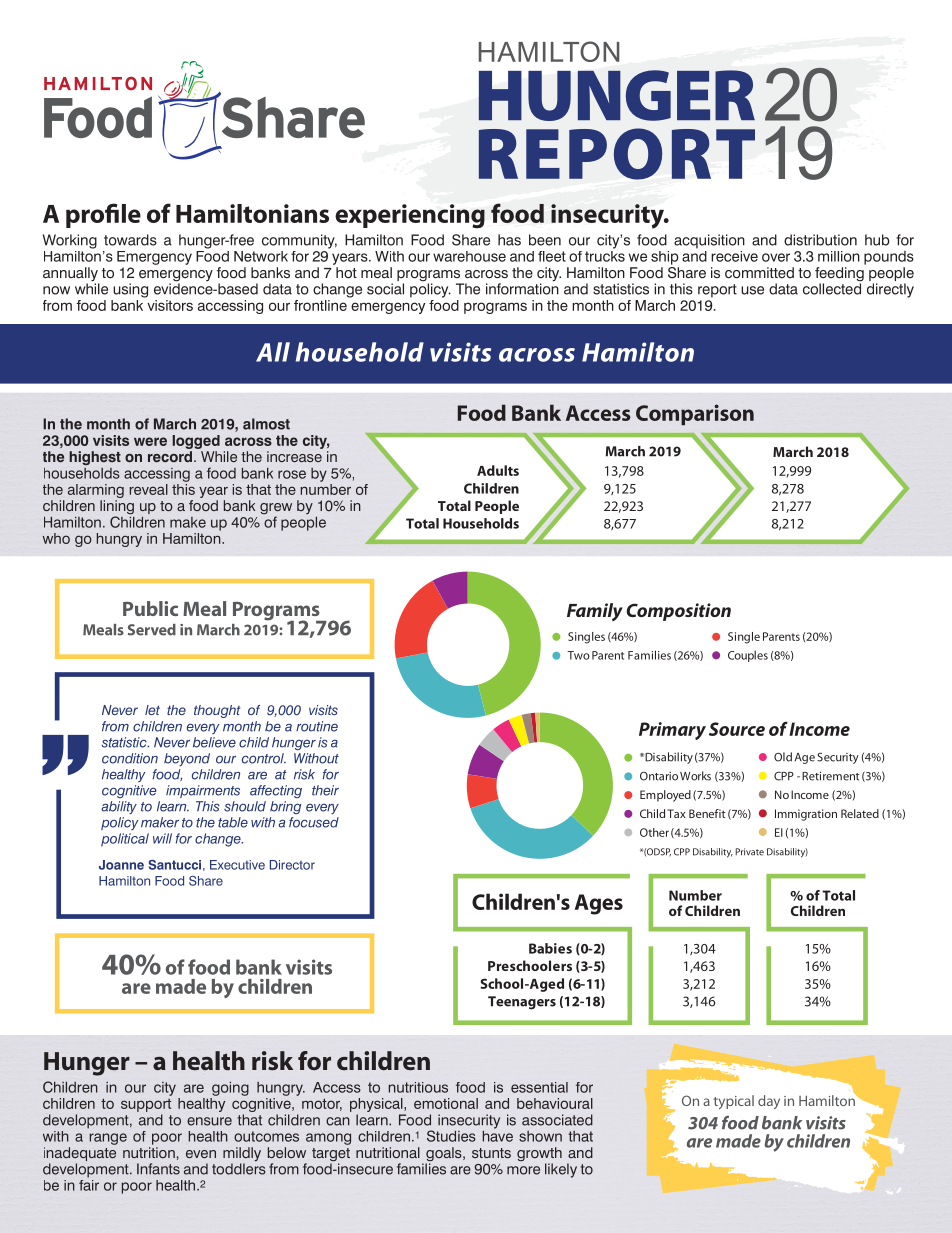 The width and height of the page is (952, 1233). Describe the element at coordinates (117, 508) in the page. I see `lining` at that location.
